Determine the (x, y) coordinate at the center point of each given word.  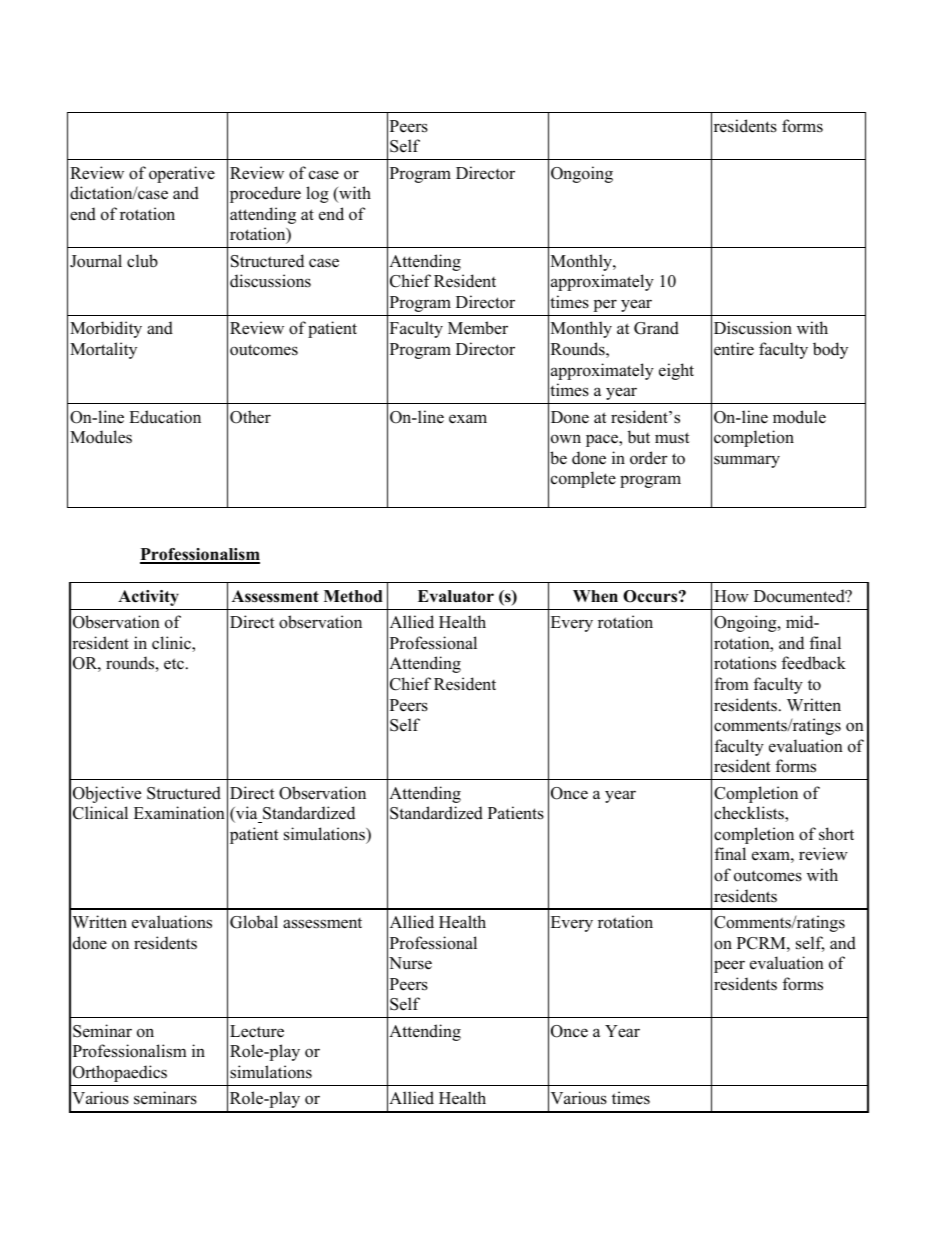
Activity (148, 598)
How (731, 596)
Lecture (257, 1031)
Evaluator (456, 596)
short (836, 834)
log (317, 194)
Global (254, 922)
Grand (656, 328)
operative (182, 174)
